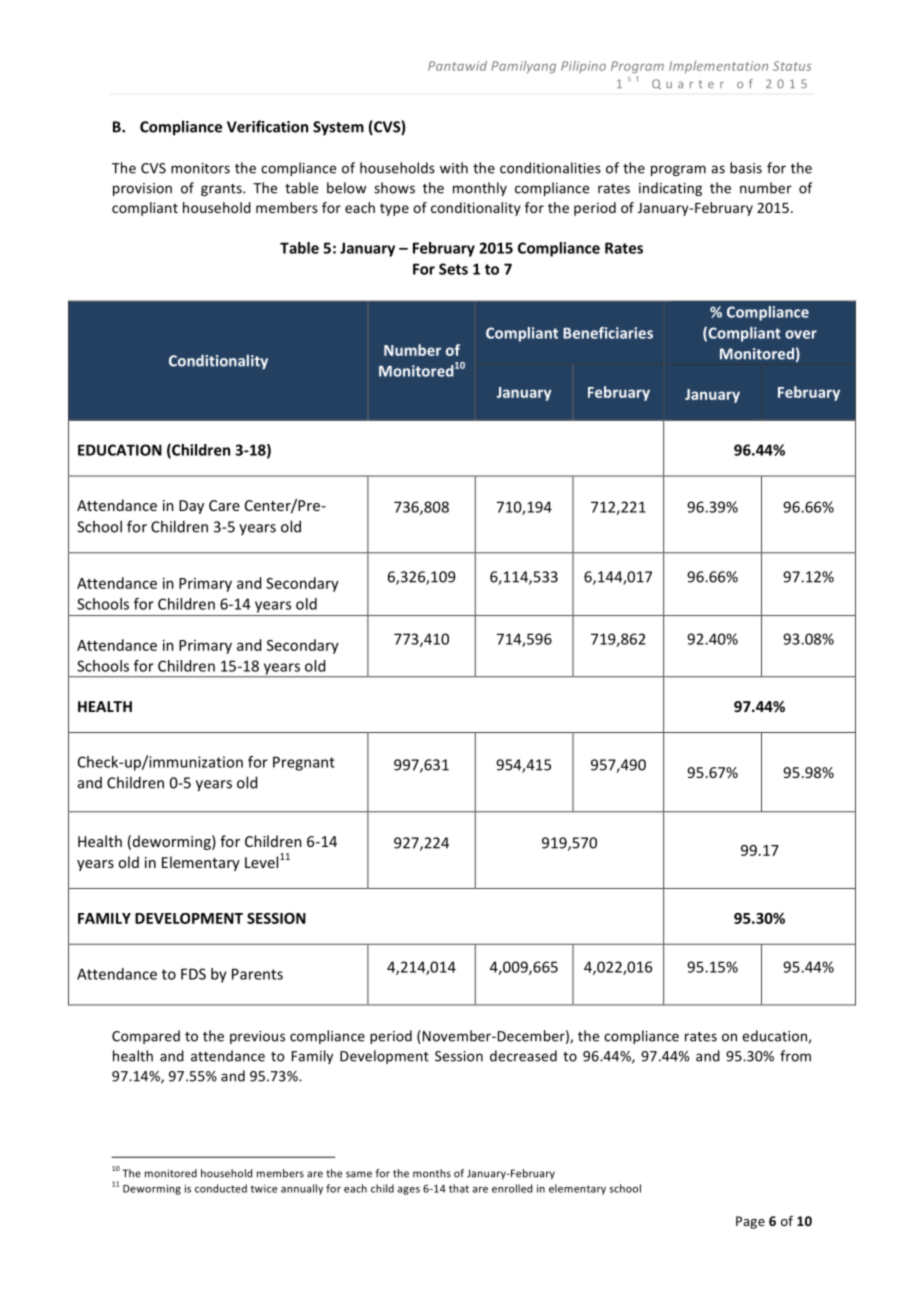  What do you see at coordinates (257, 974) in the screenshot?
I see `Parents` at bounding box center [257, 974].
